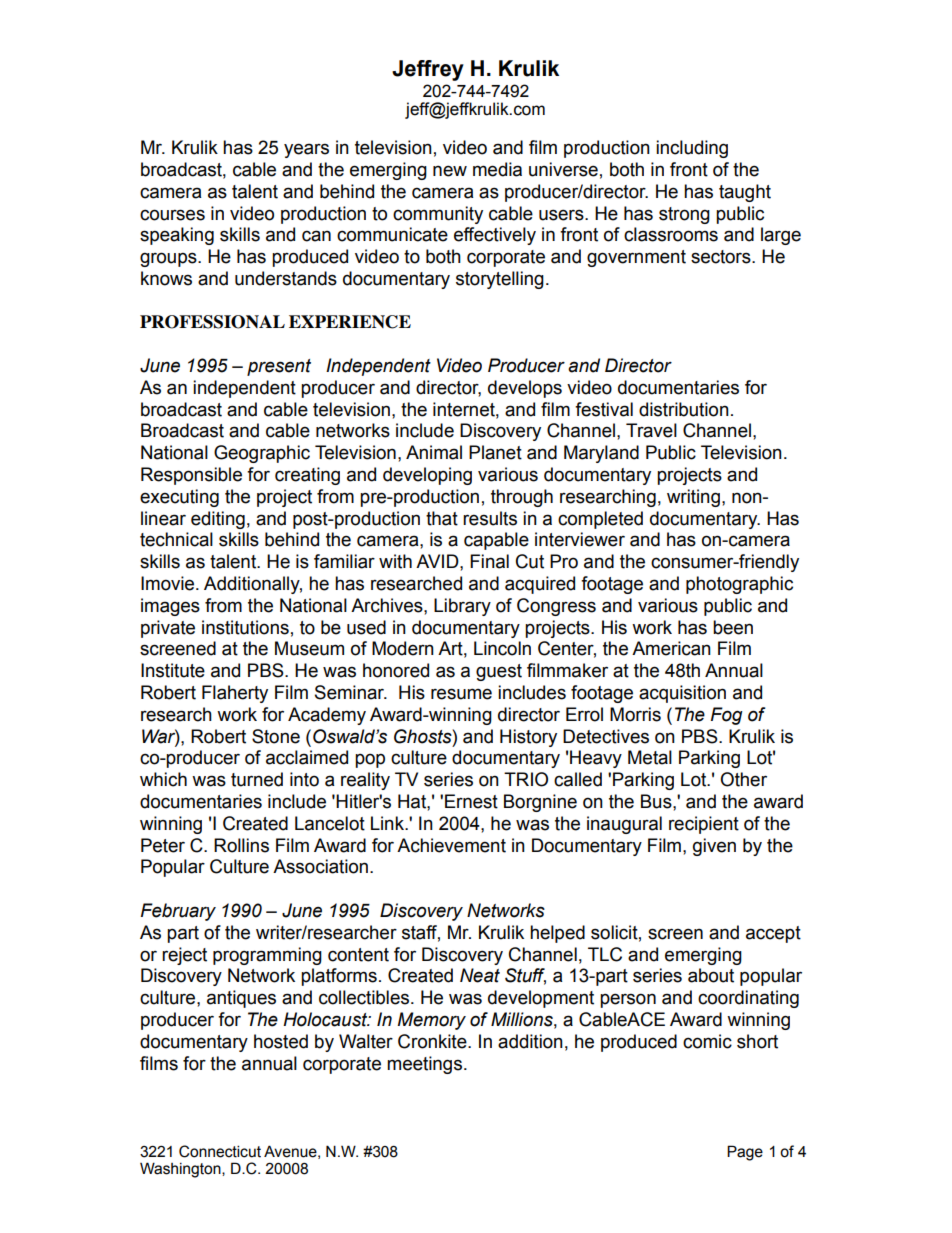  What do you see at coordinates (745, 1153) in the screenshot?
I see `Page` at bounding box center [745, 1153].
